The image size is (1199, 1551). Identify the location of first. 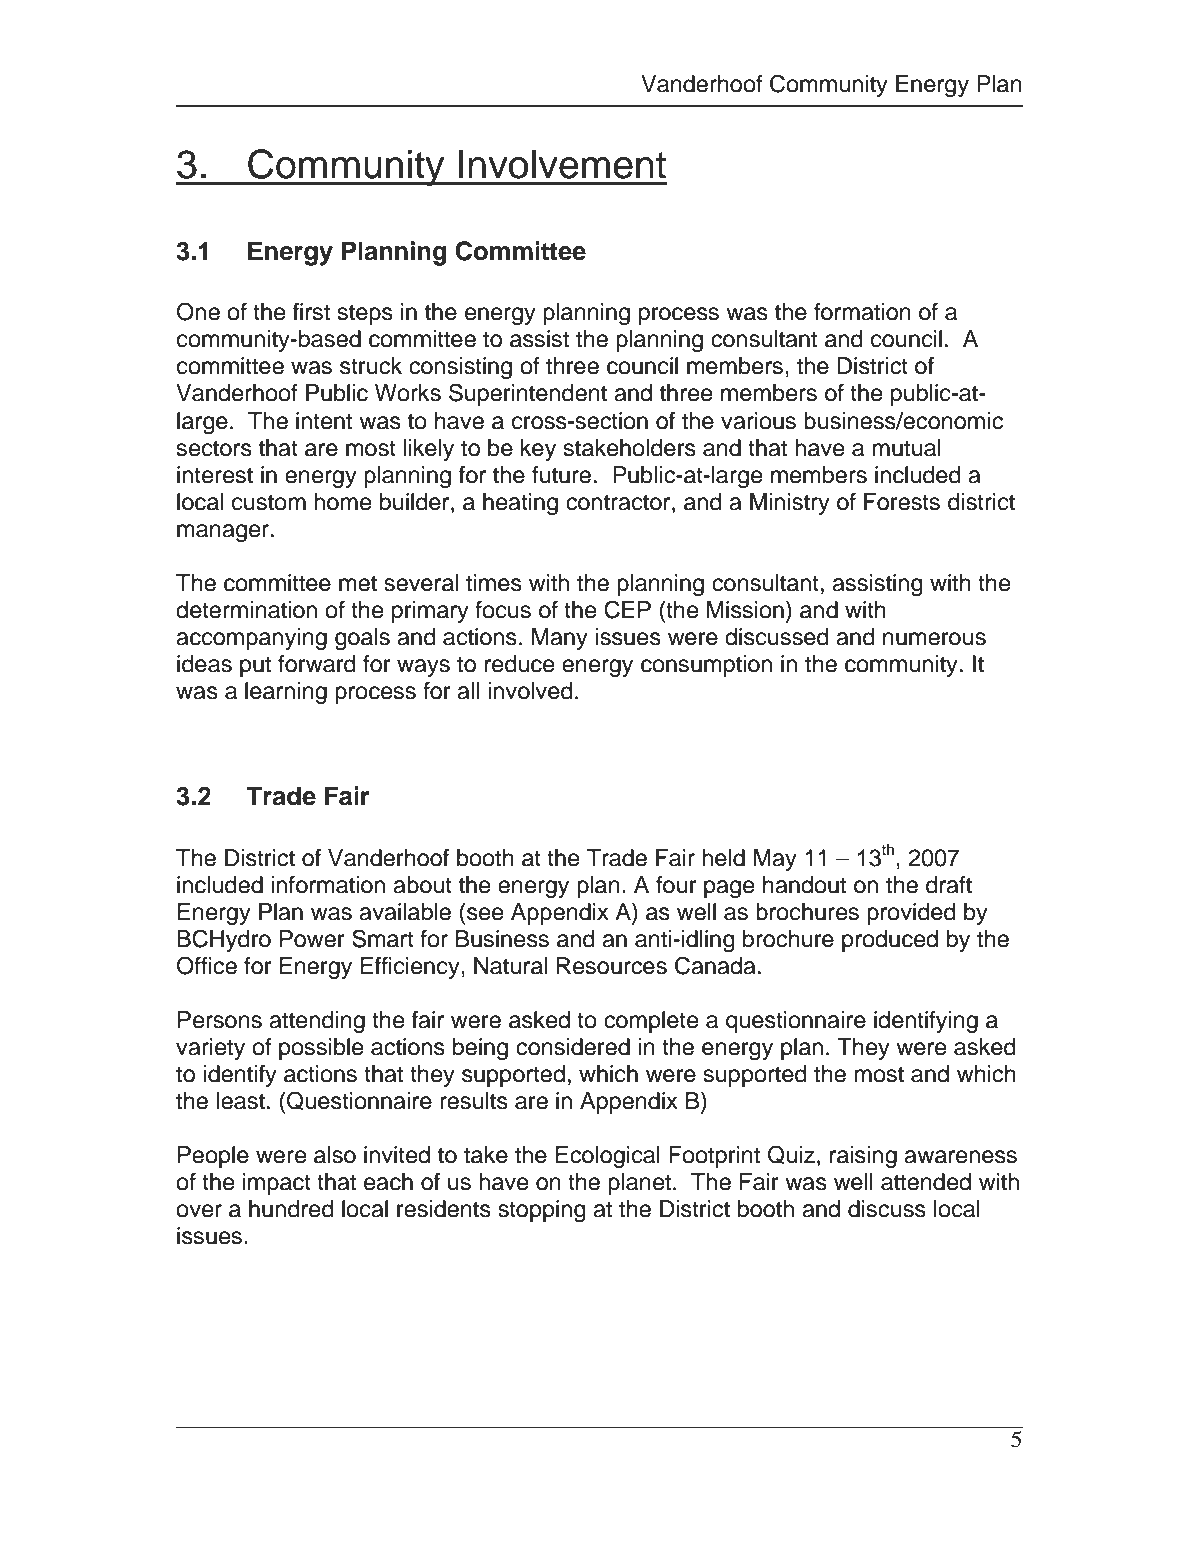
(311, 312).
